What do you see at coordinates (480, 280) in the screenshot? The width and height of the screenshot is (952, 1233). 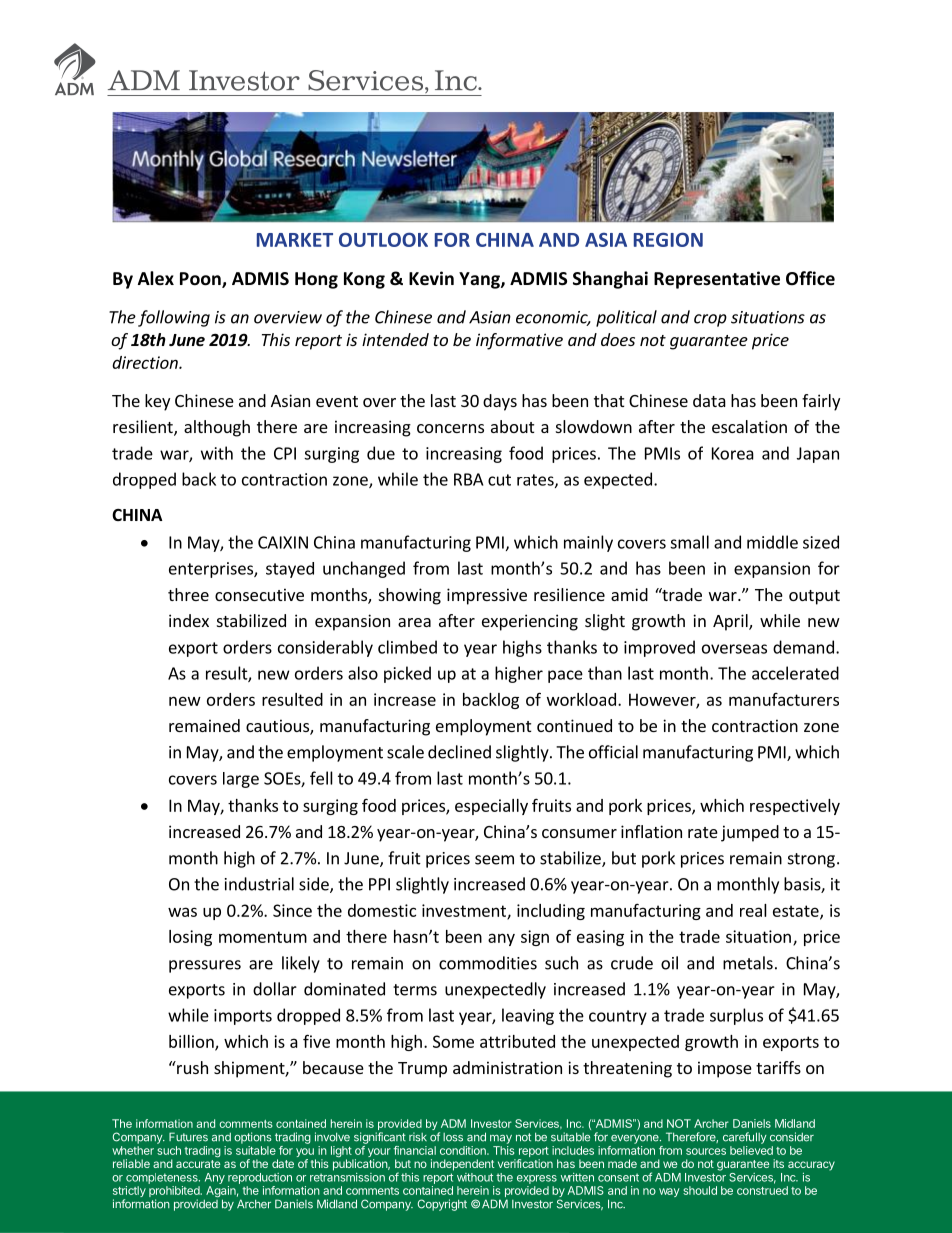 I see `Yang` at bounding box center [480, 280].
